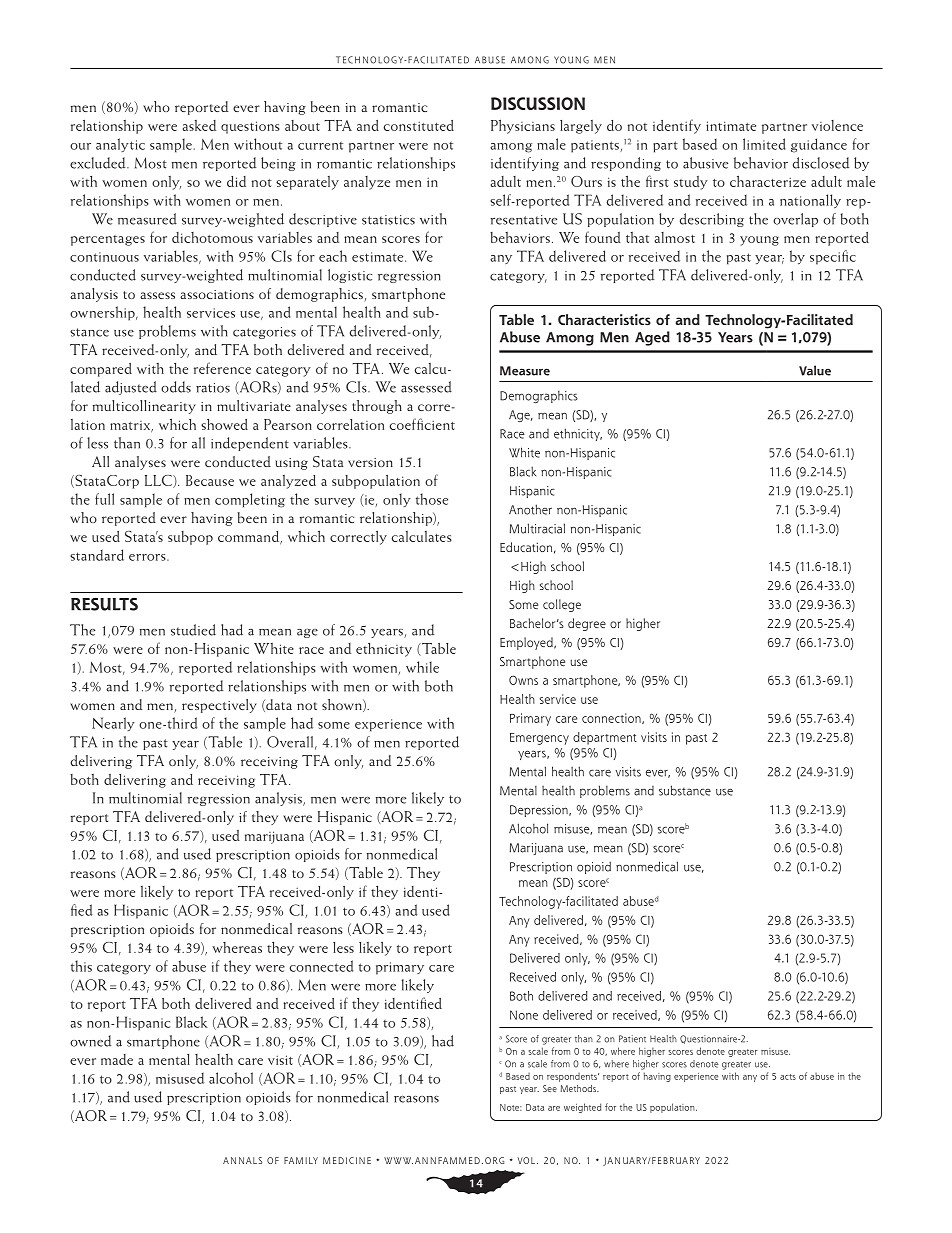 This page has height=1233, width=952. What do you see at coordinates (731, 126) in the page?
I see `intimate` at bounding box center [731, 126].
